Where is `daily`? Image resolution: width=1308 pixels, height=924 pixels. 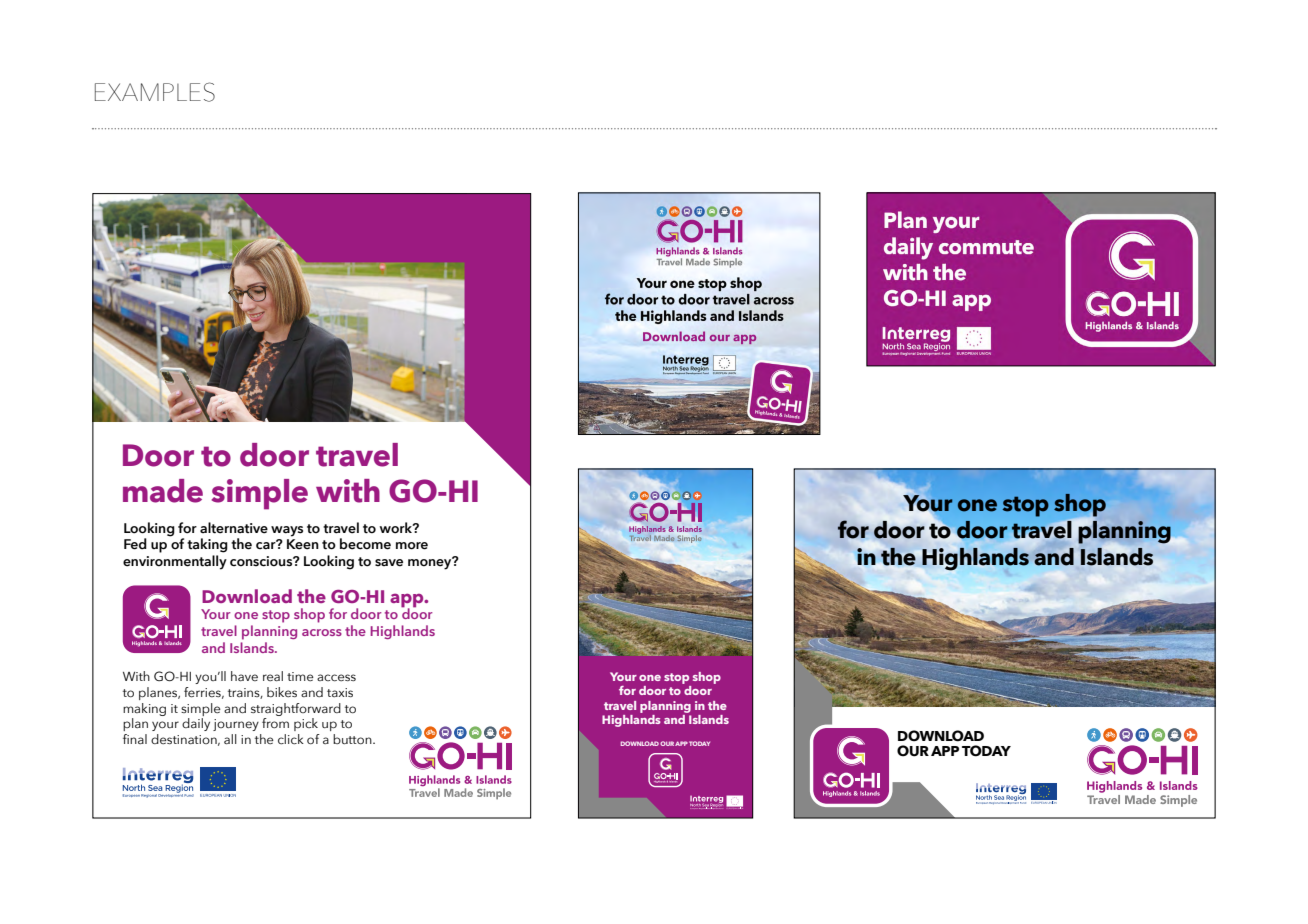 daily is located at coordinates (196, 724).
